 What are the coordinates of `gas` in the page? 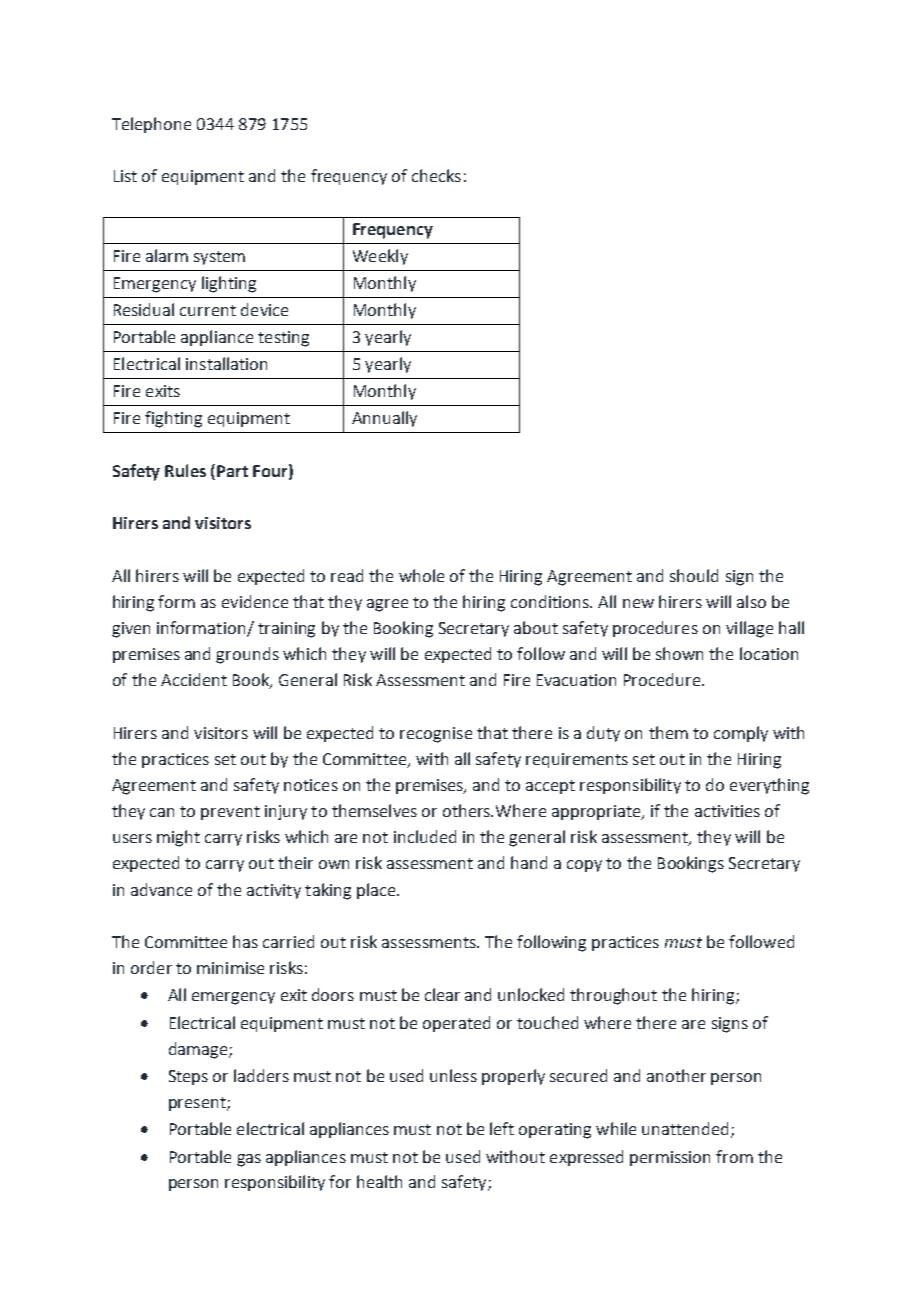 It's located at (249, 1160).
